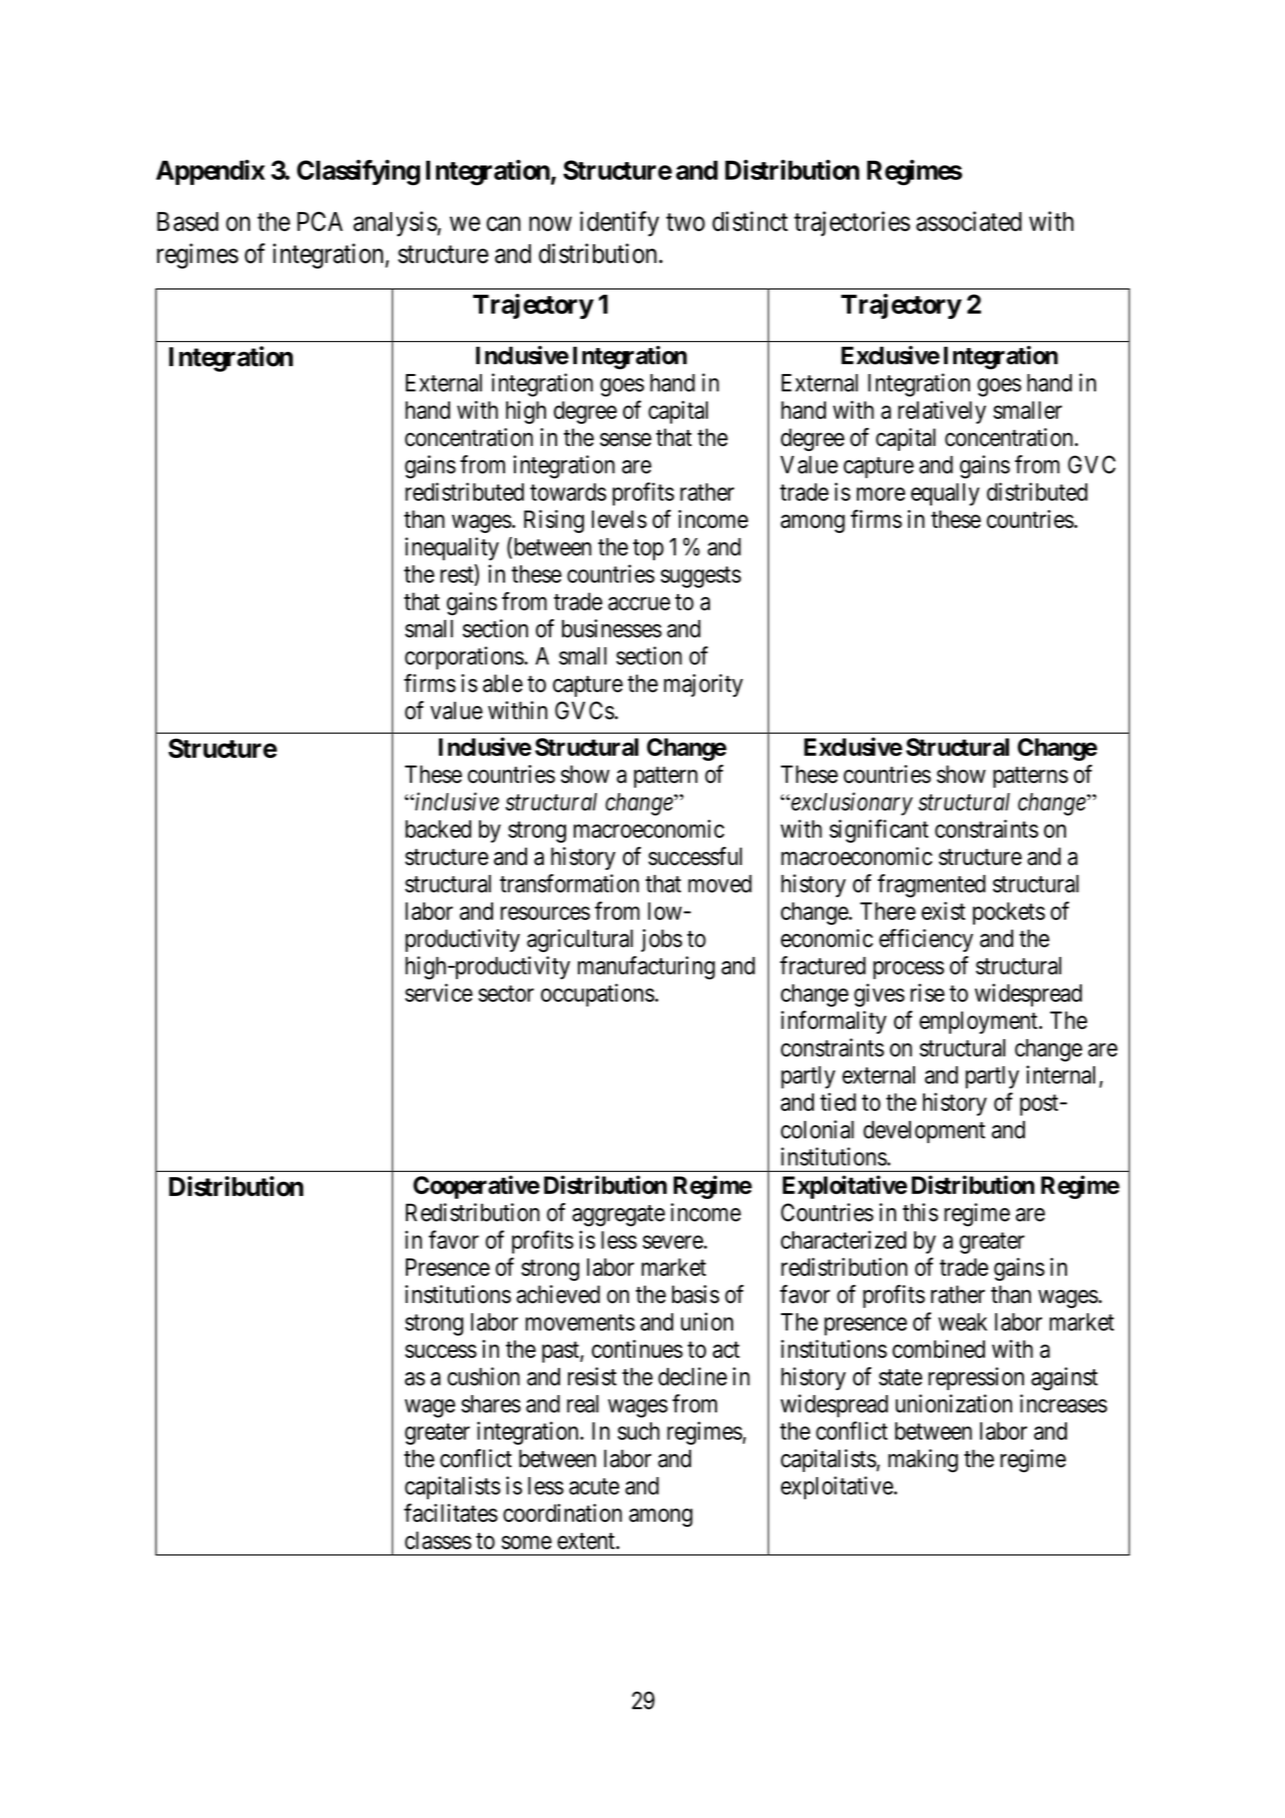  What do you see at coordinates (619, 224) in the page?
I see `identify` at bounding box center [619, 224].
